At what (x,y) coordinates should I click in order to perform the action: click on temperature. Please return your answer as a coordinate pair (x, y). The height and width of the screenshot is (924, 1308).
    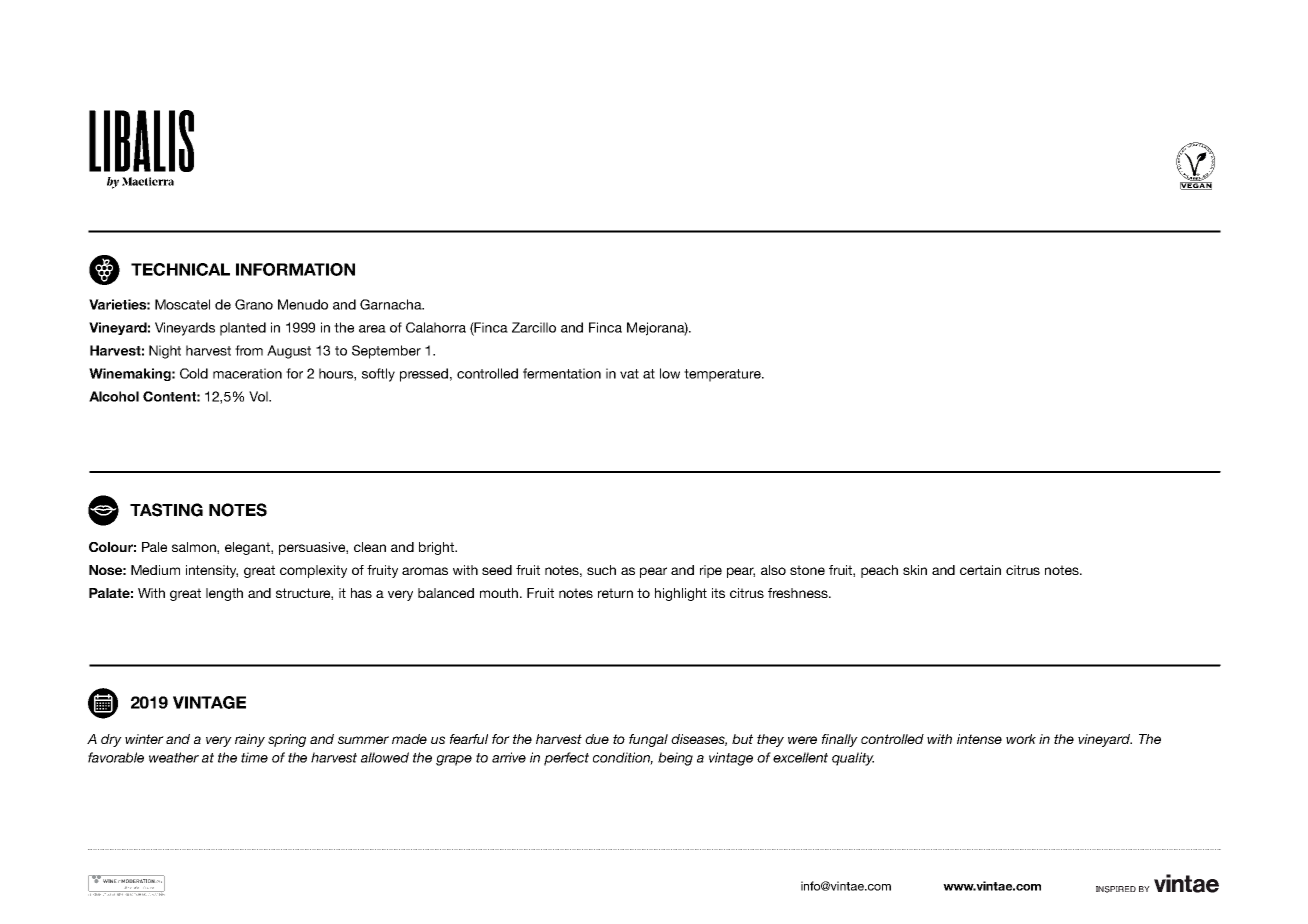
    Looking at the image, I should click on (723, 375).
